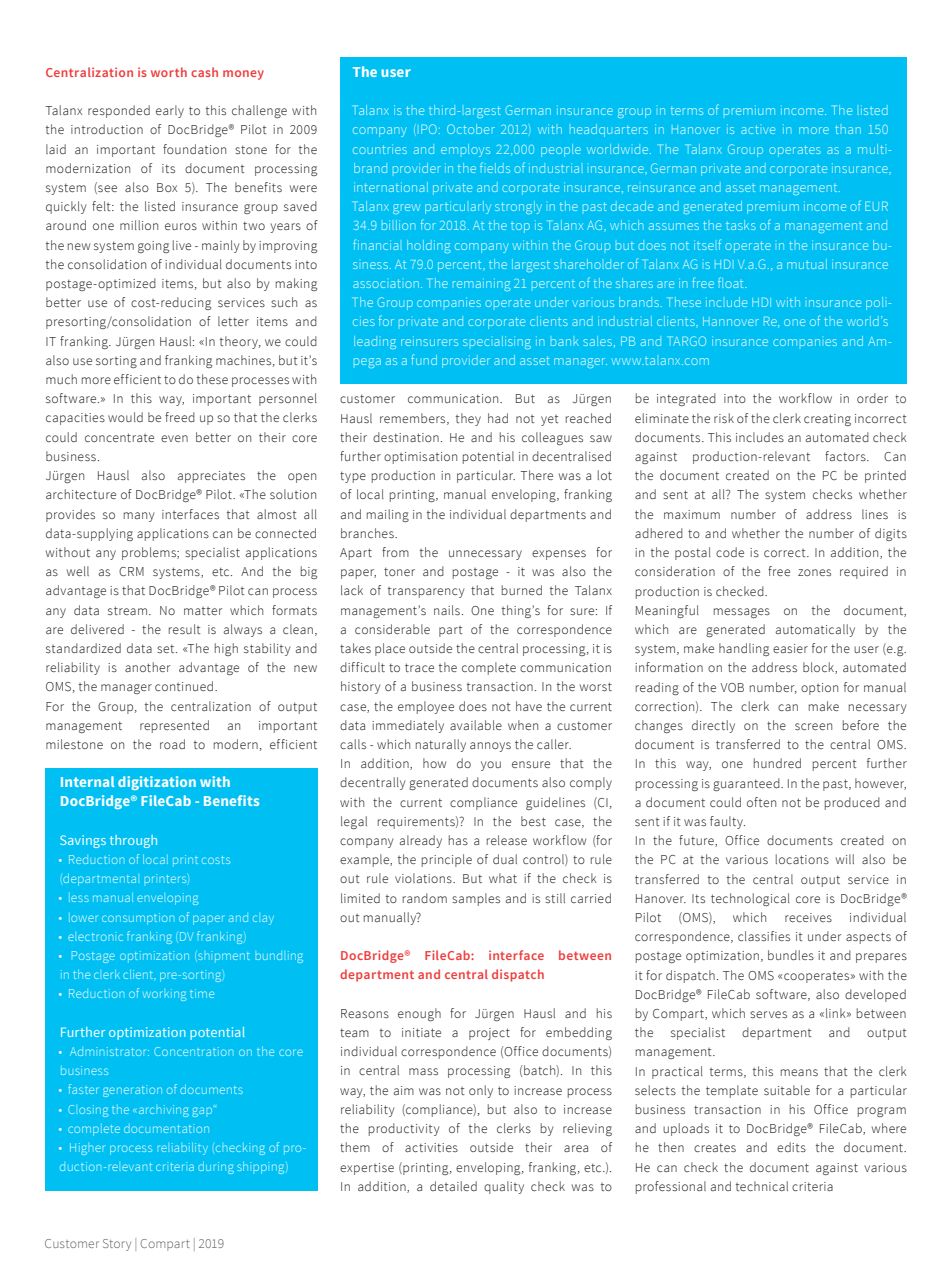  I want to click on October, so click(471, 129).
